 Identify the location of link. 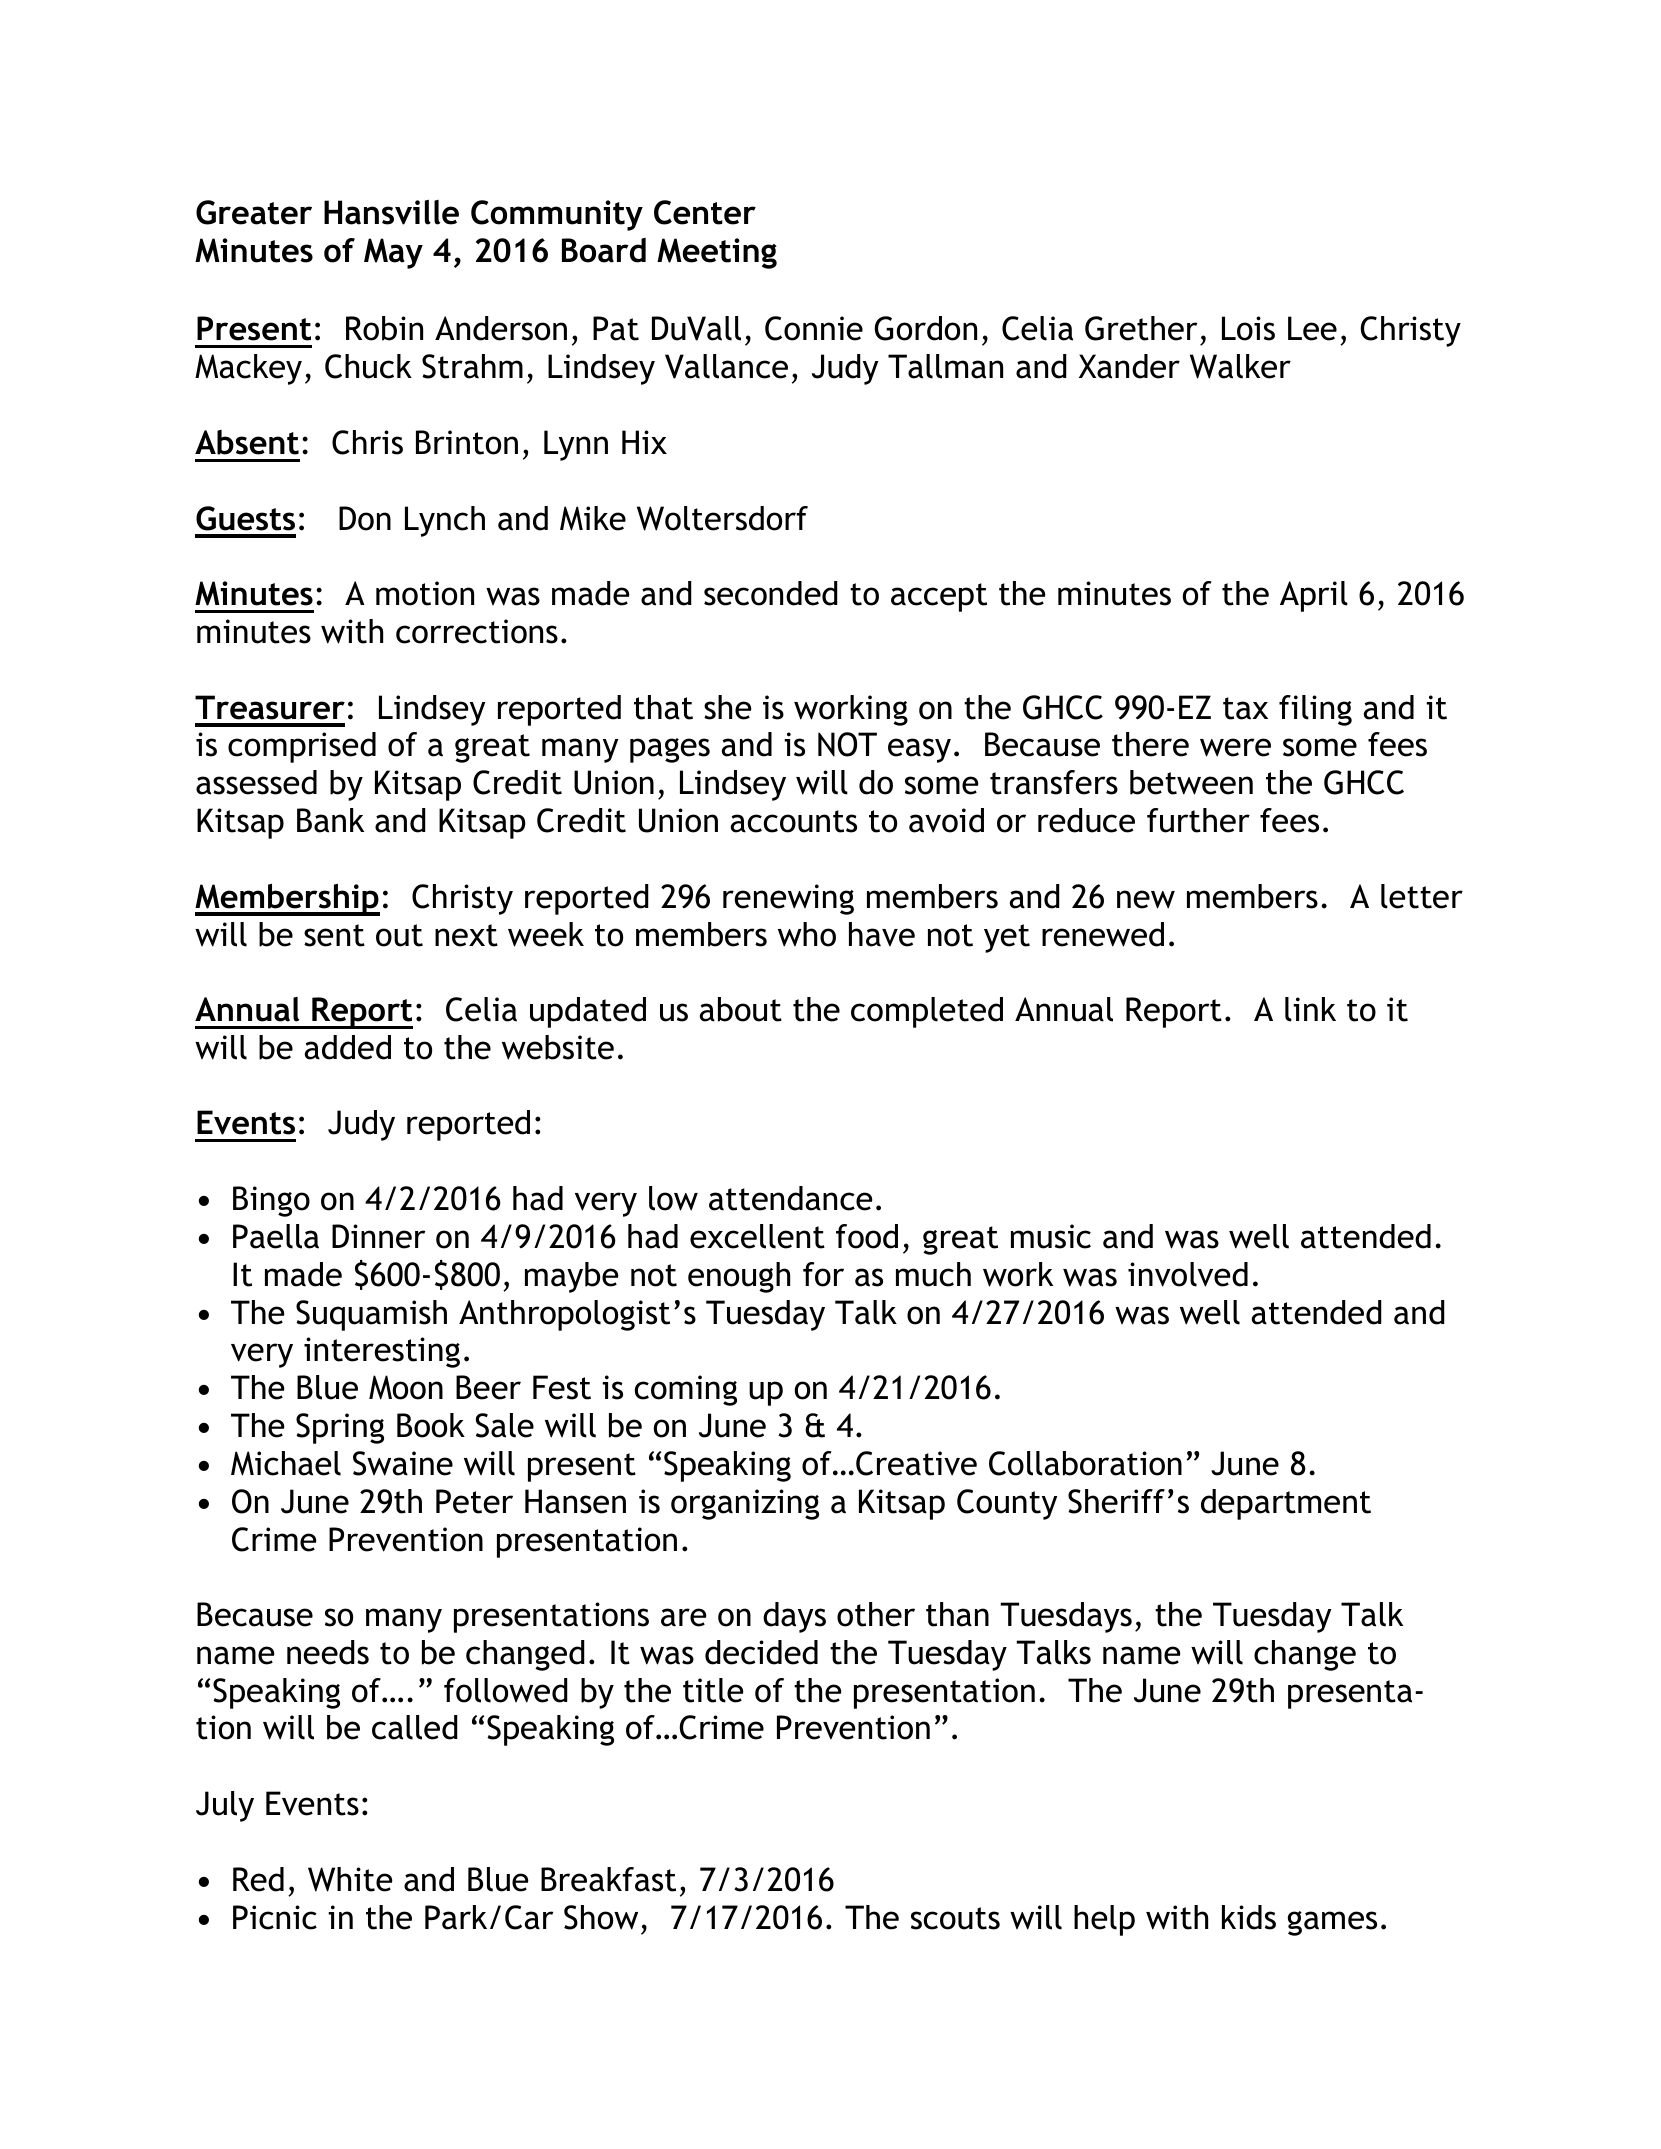
(1310, 1009).
